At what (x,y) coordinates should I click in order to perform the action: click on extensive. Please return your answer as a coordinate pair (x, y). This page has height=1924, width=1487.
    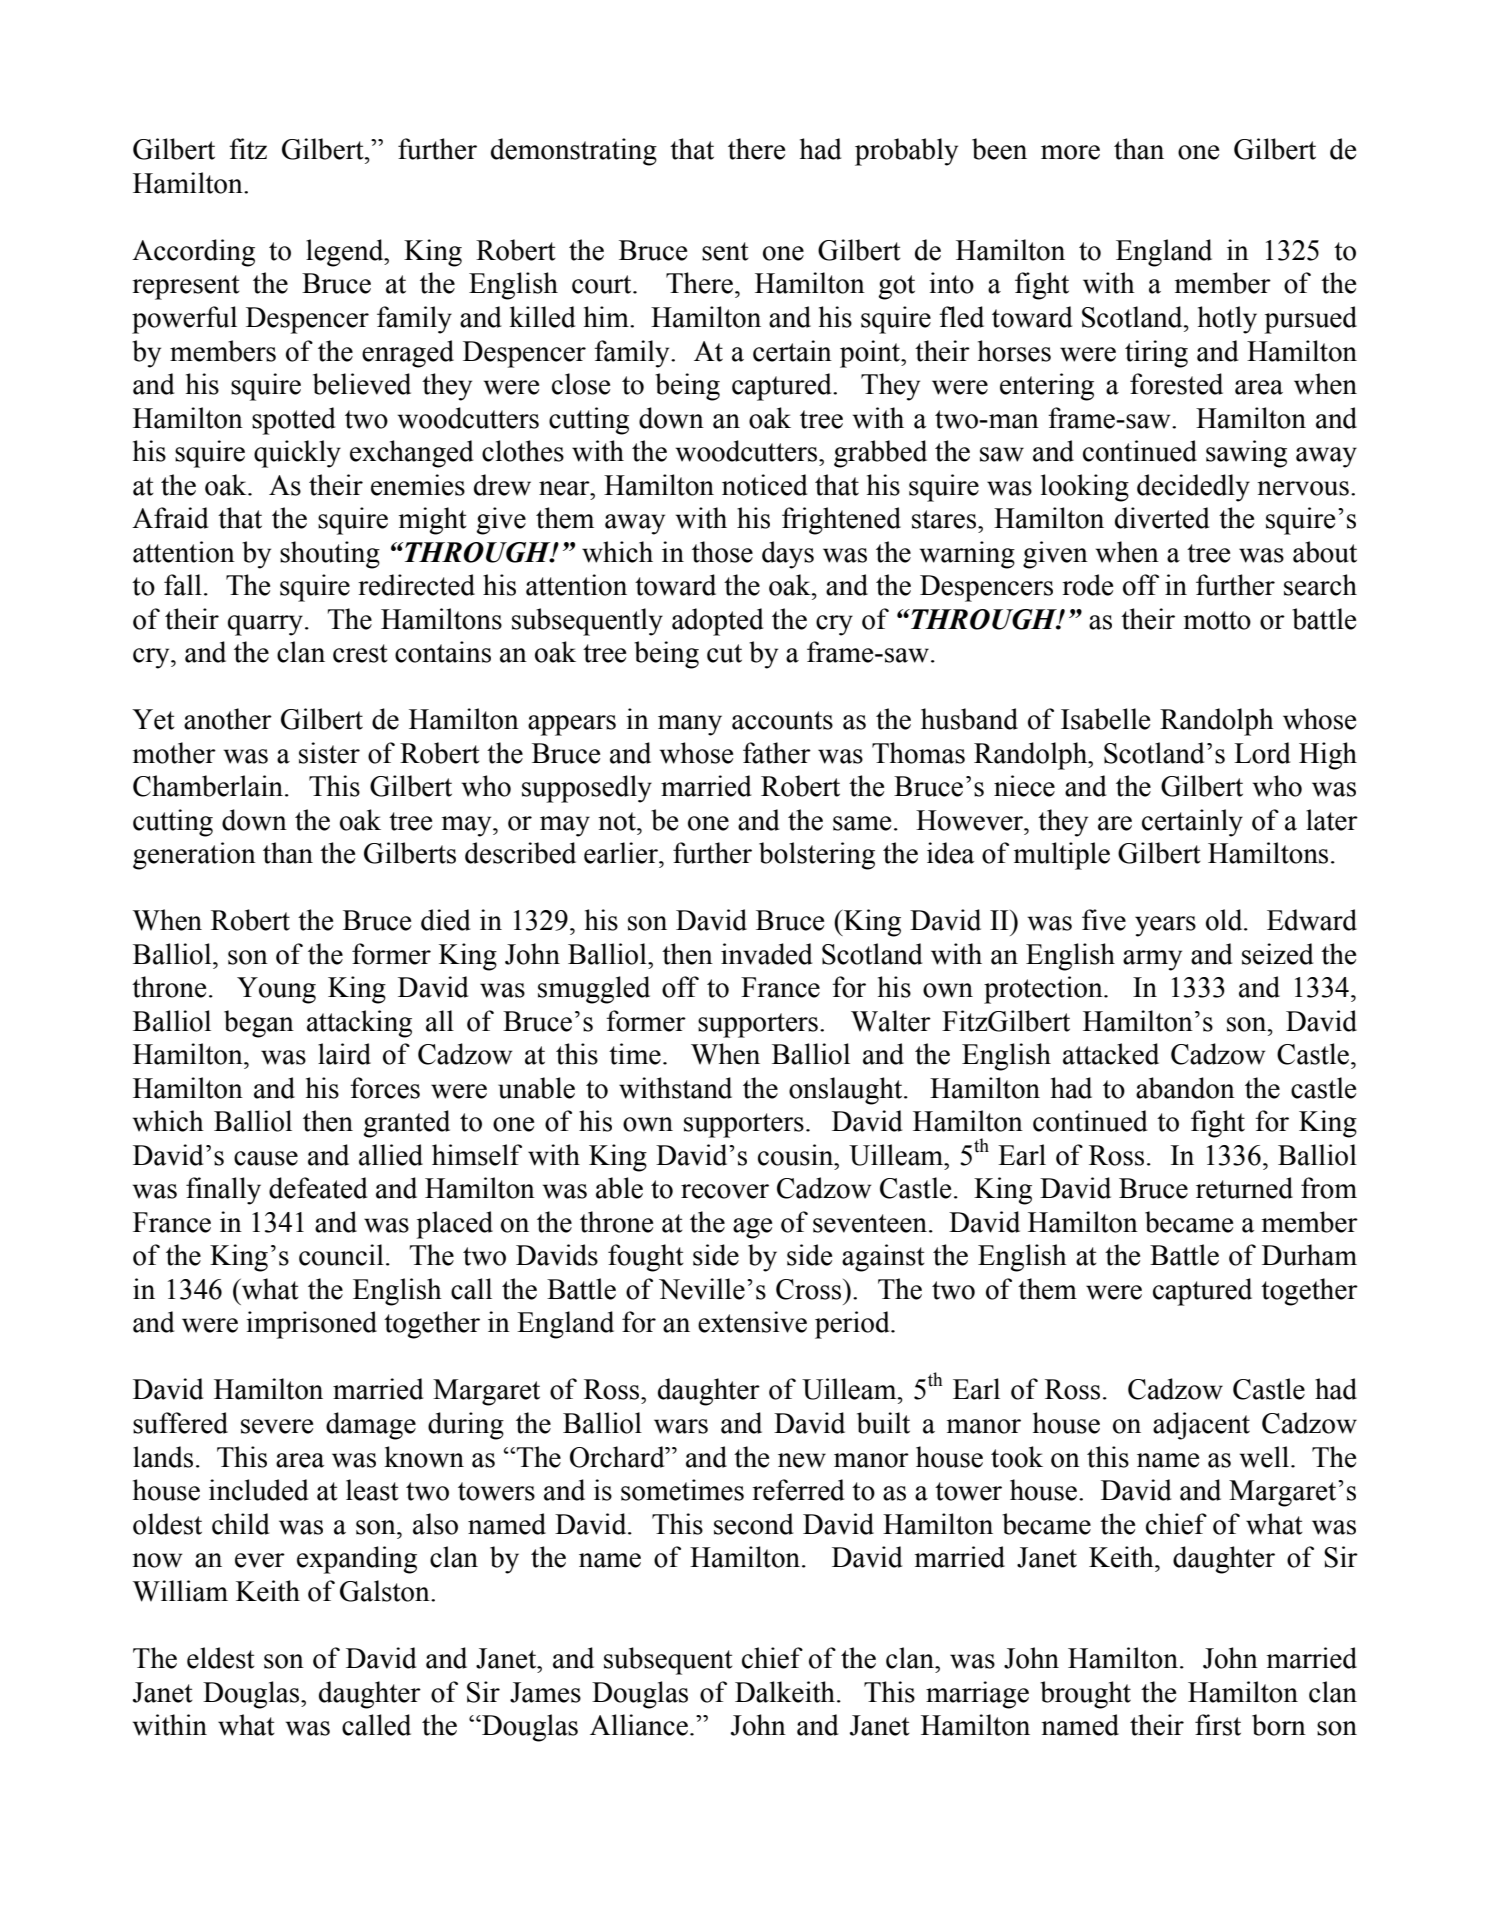
    Looking at the image, I should click on (752, 1322).
